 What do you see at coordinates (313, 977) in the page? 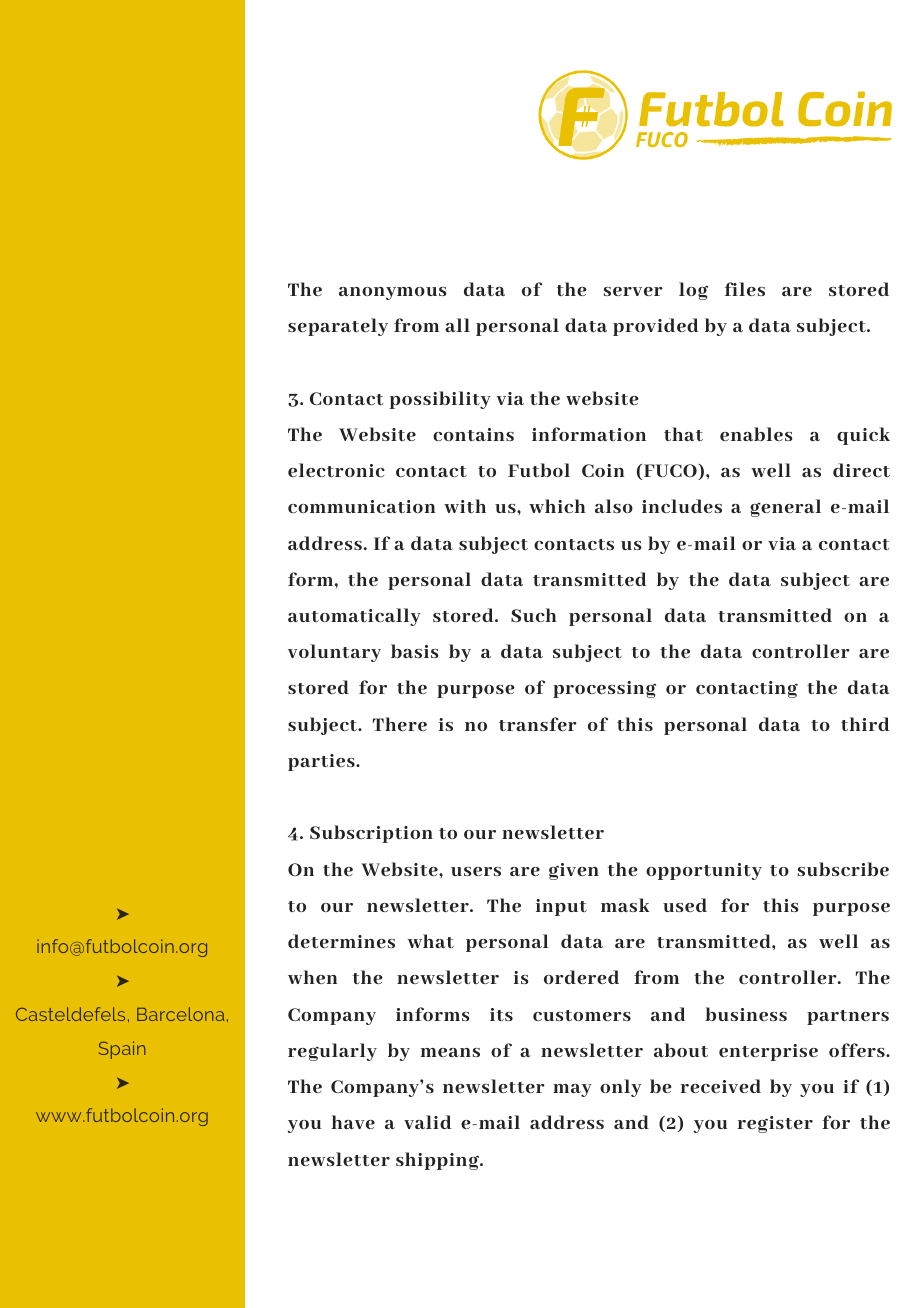
I see `when` at bounding box center [313, 977].
